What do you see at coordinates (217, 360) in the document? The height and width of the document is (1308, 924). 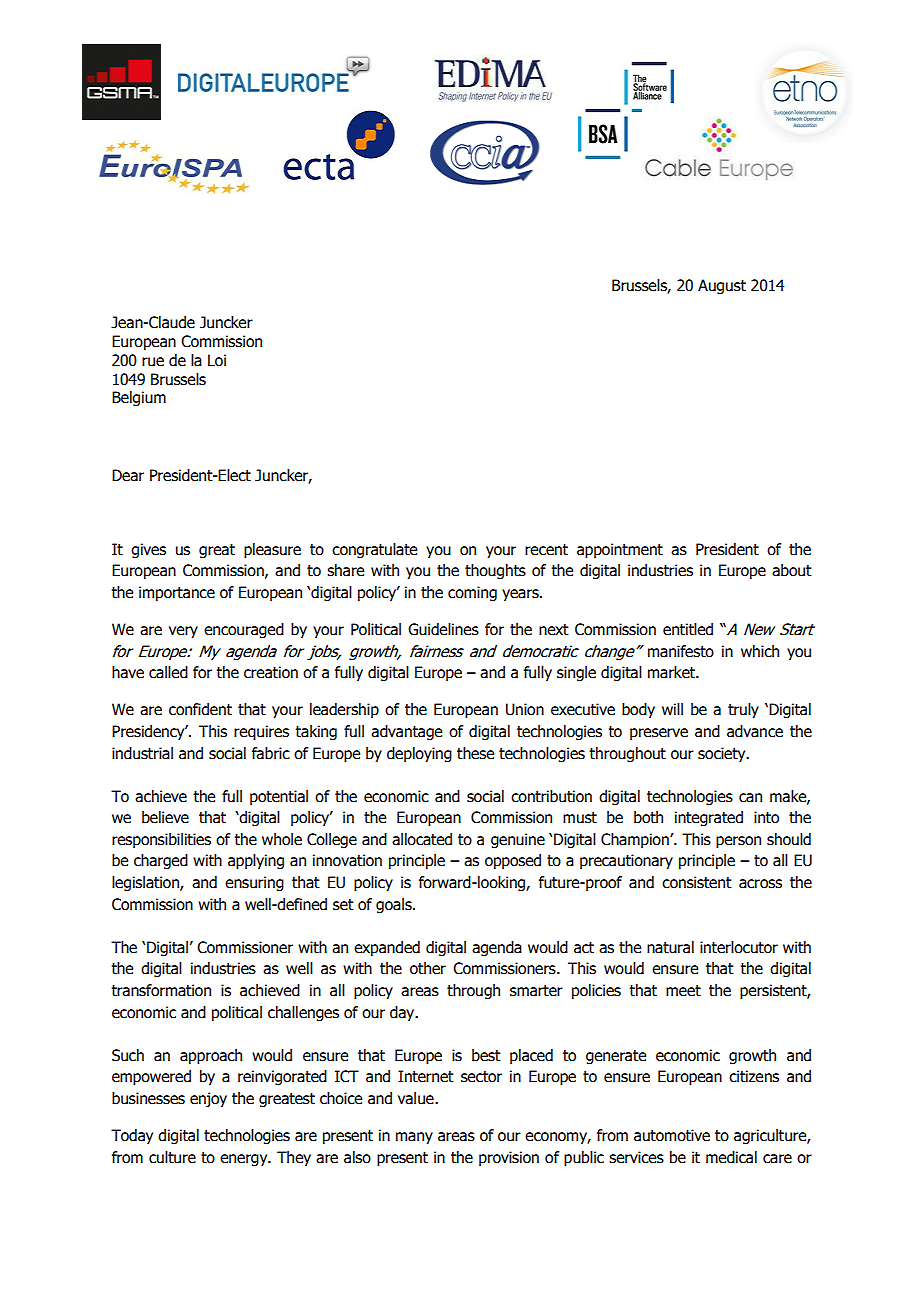 I see `Loi` at bounding box center [217, 360].
